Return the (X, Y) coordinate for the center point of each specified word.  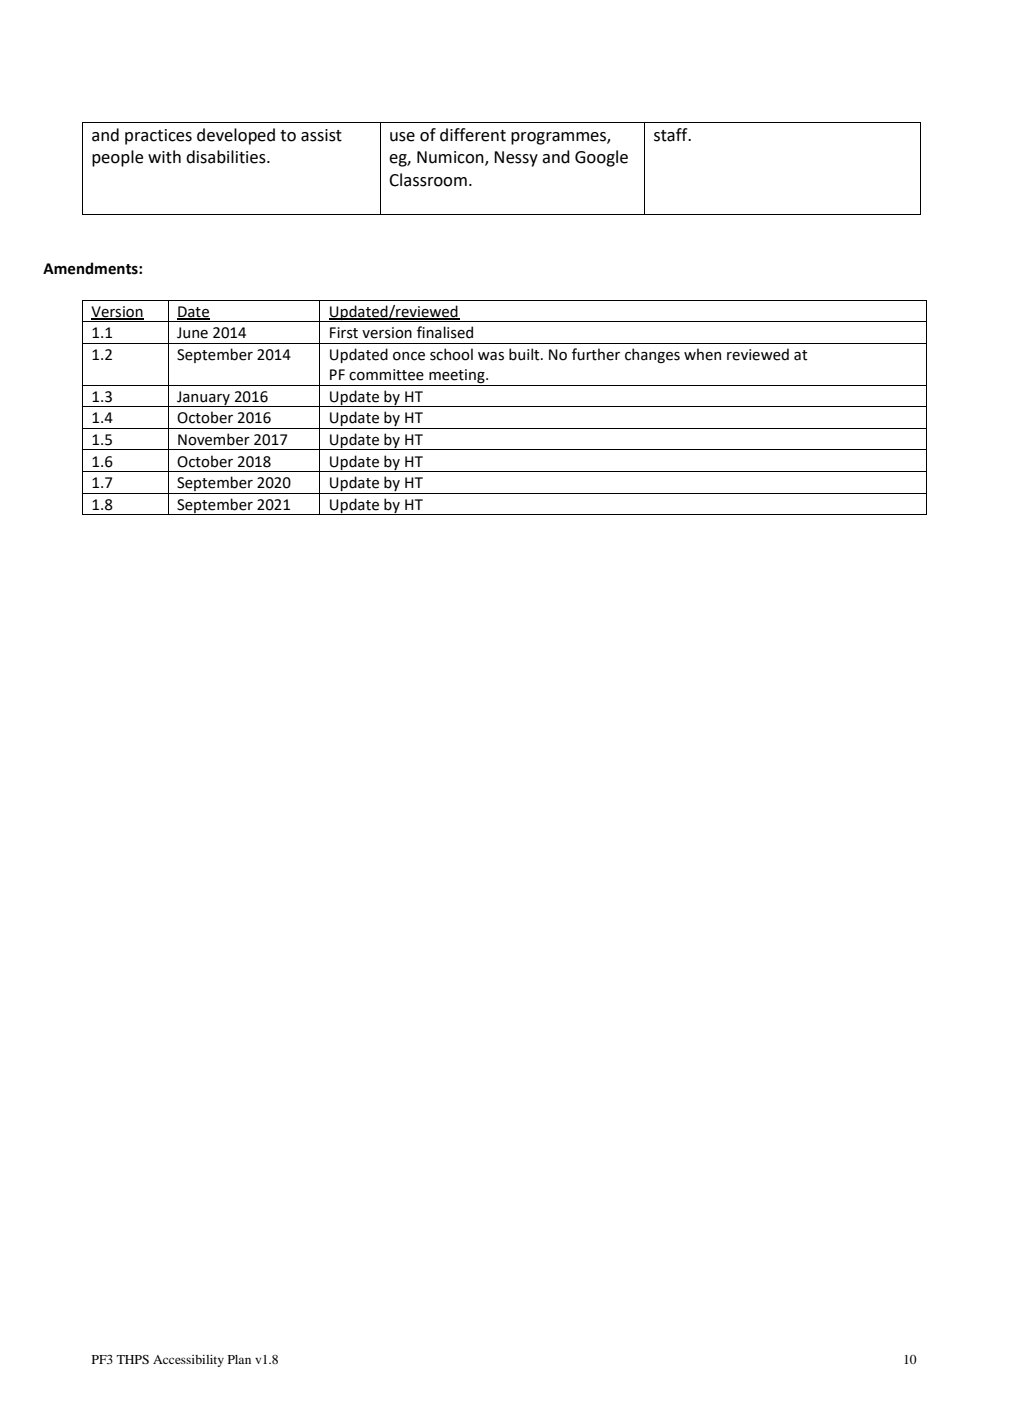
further (596, 354)
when (702, 354)
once (409, 356)
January (203, 399)
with (164, 157)
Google (601, 158)
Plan (239, 1359)
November (214, 439)
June (192, 333)
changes (652, 355)
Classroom (428, 180)
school (451, 354)
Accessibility (188, 1361)
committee (386, 375)
